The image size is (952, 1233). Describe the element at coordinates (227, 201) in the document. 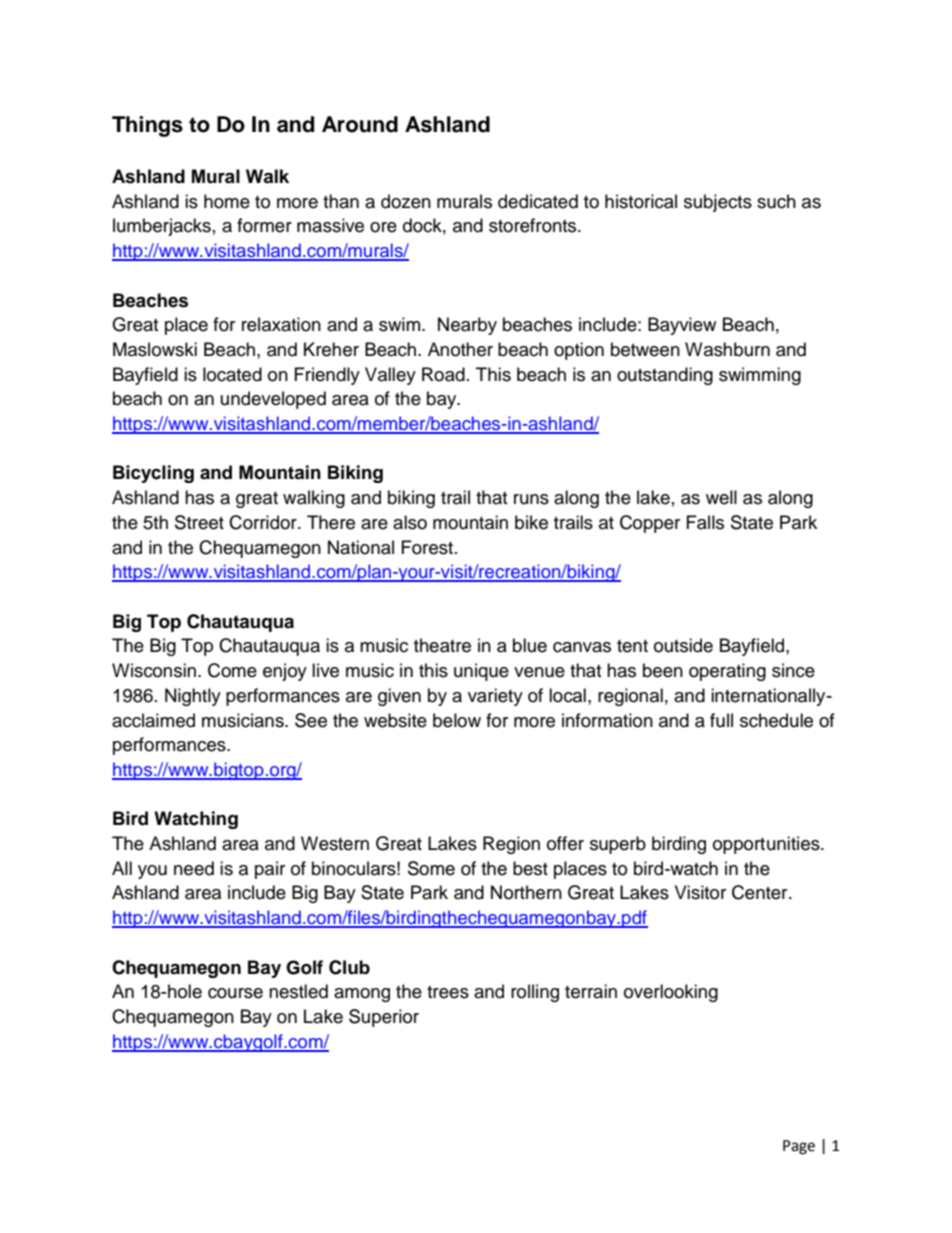

I see `home` at that location.
